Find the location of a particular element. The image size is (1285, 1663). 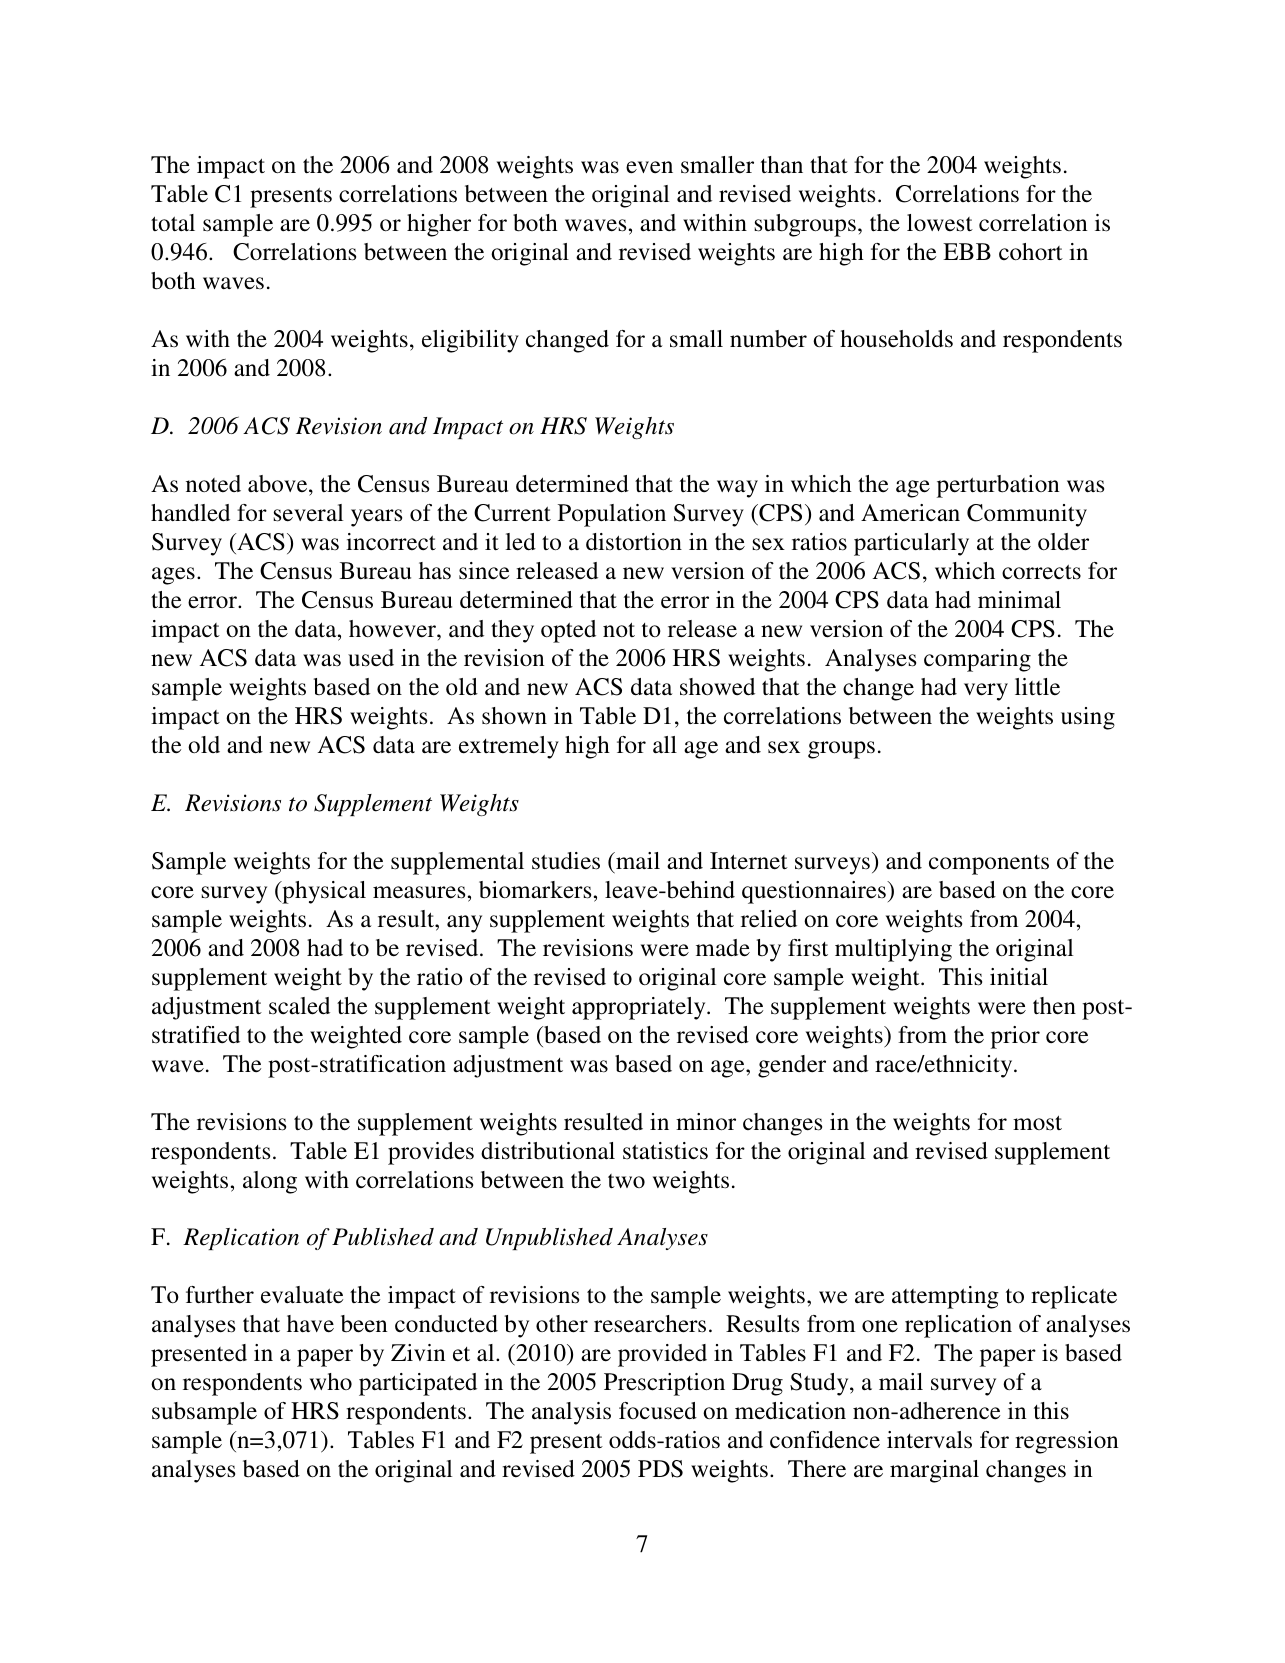

components is located at coordinates (989, 865).
